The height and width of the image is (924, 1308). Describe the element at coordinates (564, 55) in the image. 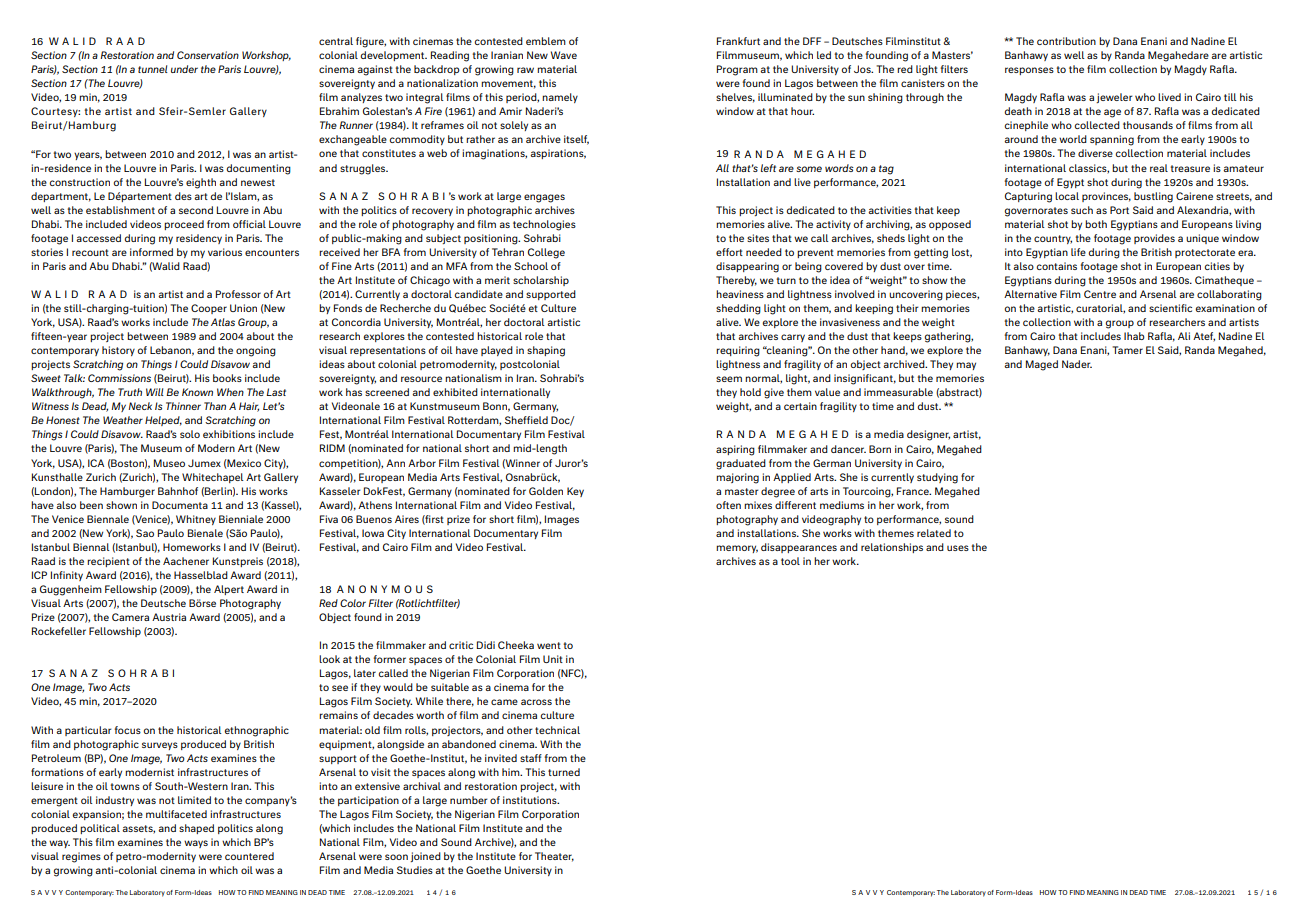

I see `Wave` at that location.
